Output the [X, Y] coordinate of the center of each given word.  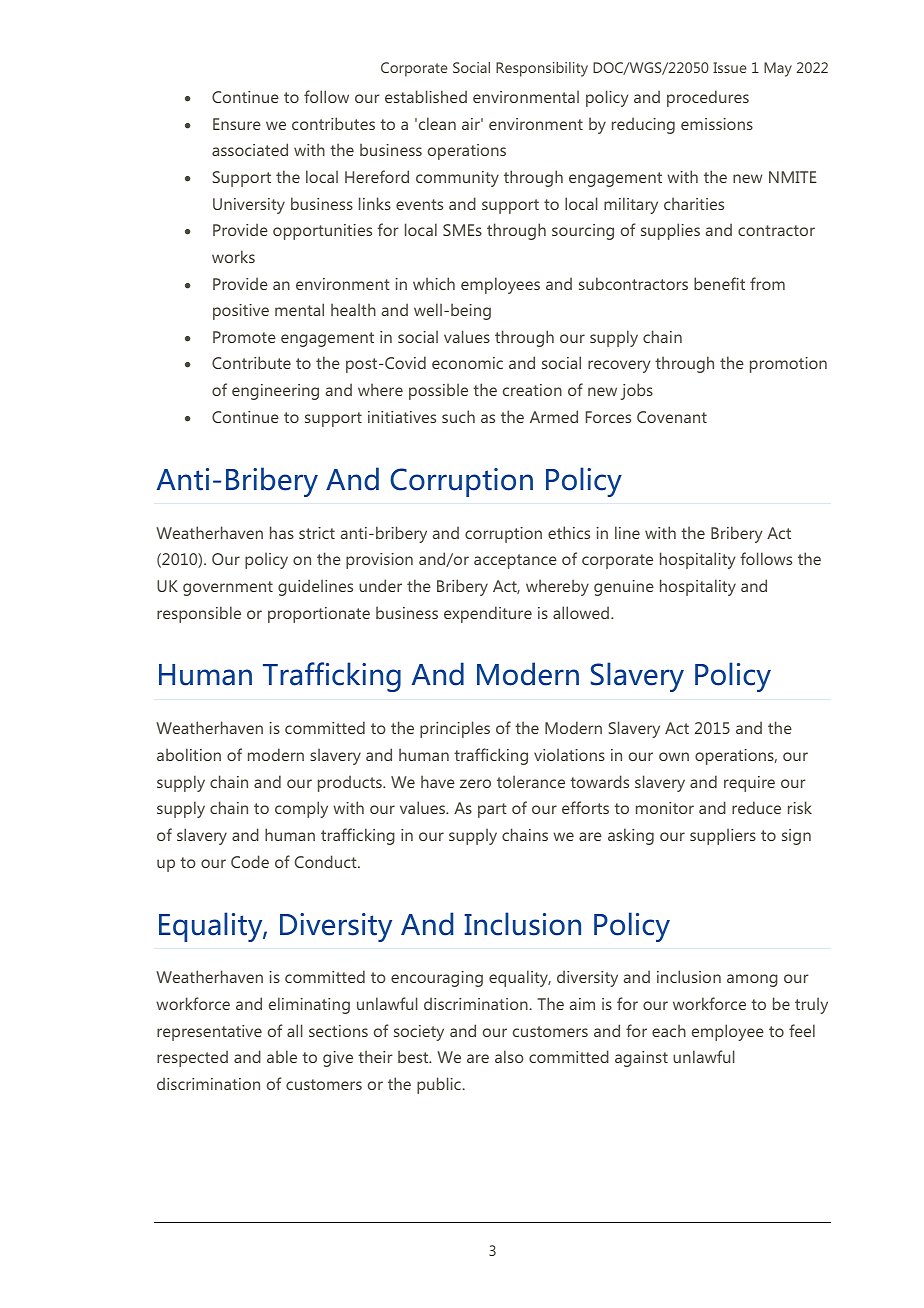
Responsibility [542, 69]
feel [802, 1030]
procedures [708, 98]
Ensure [237, 124]
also [509, 1056]
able [282, 1056]
